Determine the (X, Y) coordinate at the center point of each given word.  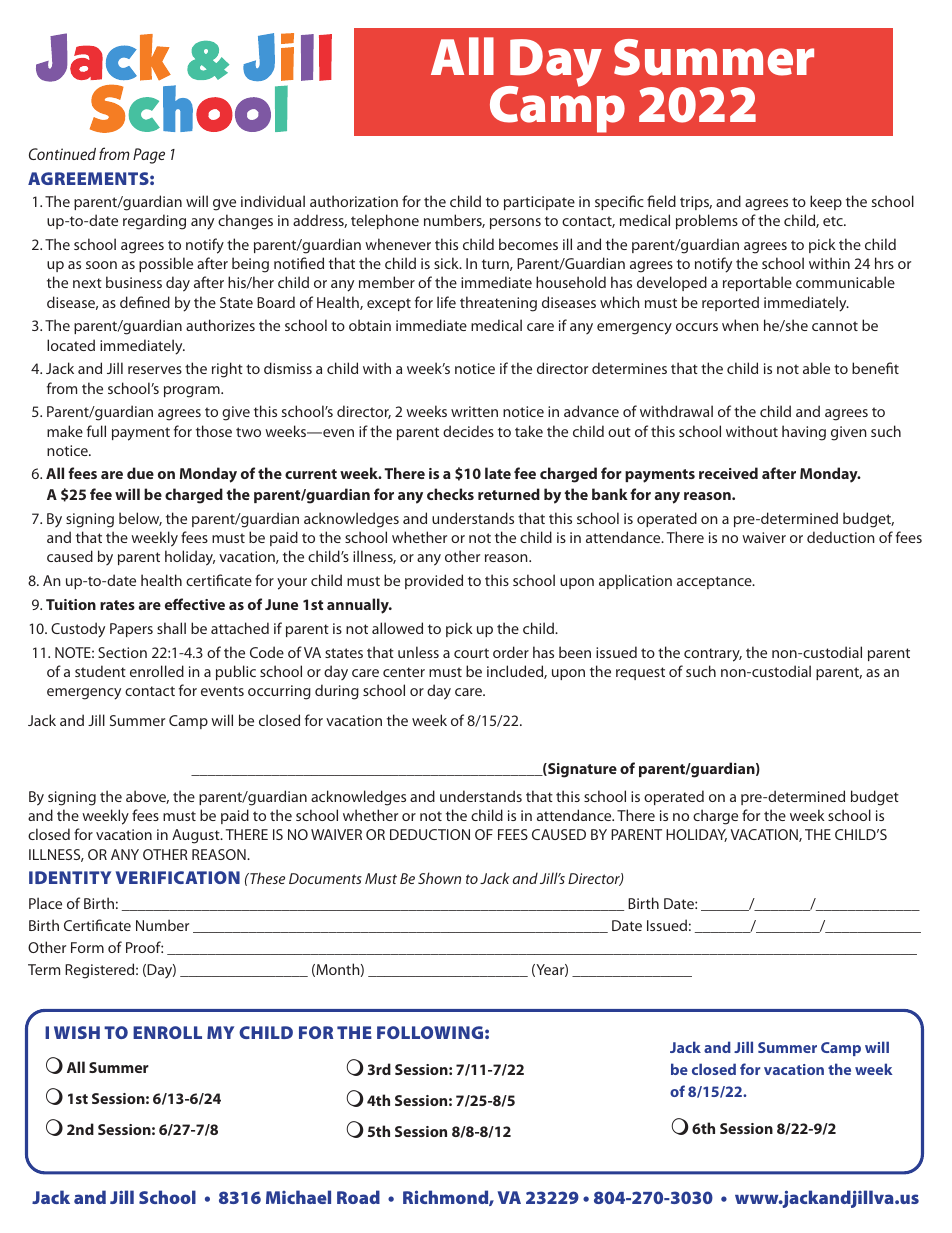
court (471, 653)
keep (826, 202)
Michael (298, 1197)
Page (149, 156)
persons (515, 223)
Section (122, 652)
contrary (713, 655)
